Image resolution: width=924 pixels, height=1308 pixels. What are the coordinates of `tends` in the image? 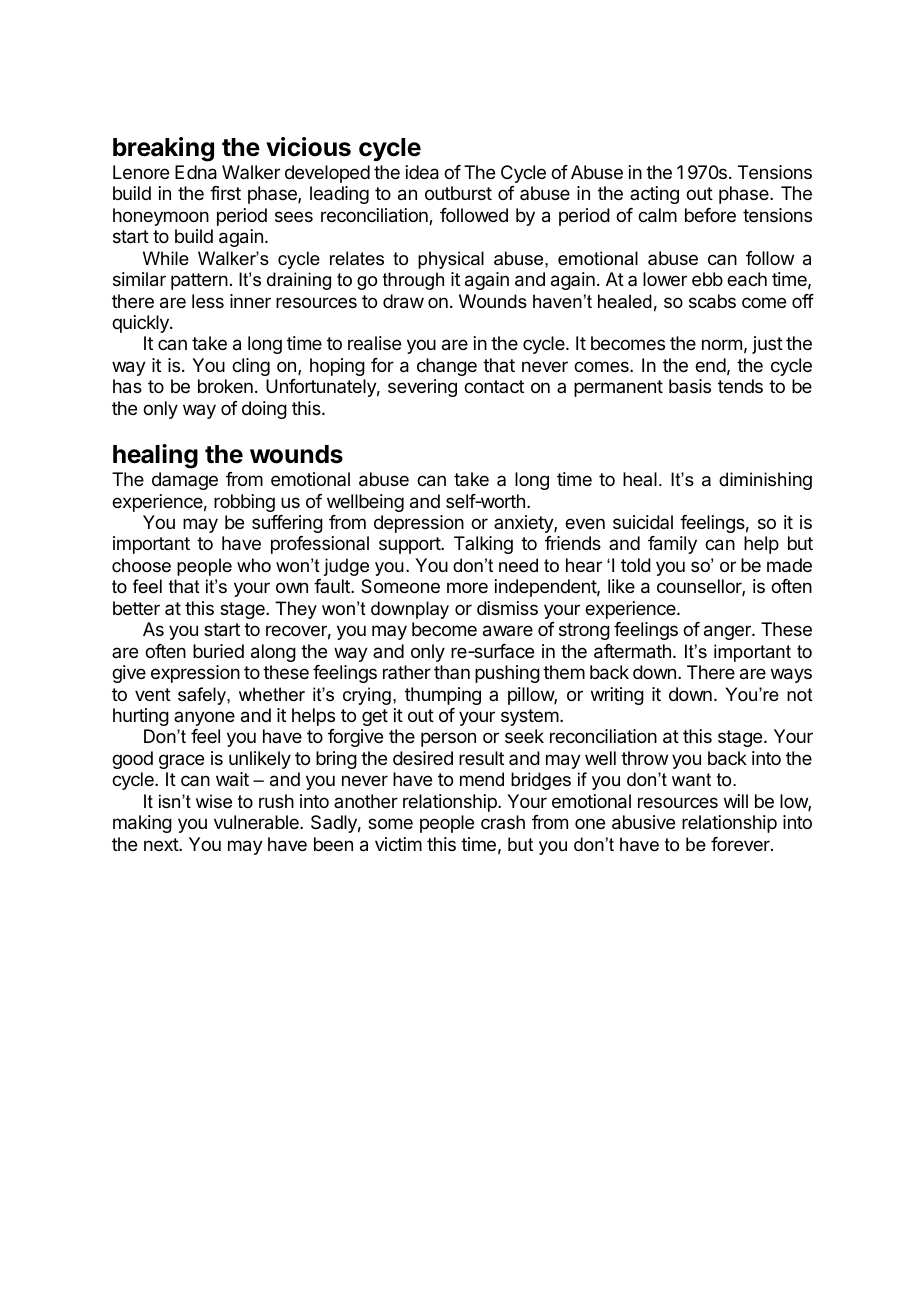 It's located at (740, 386).
